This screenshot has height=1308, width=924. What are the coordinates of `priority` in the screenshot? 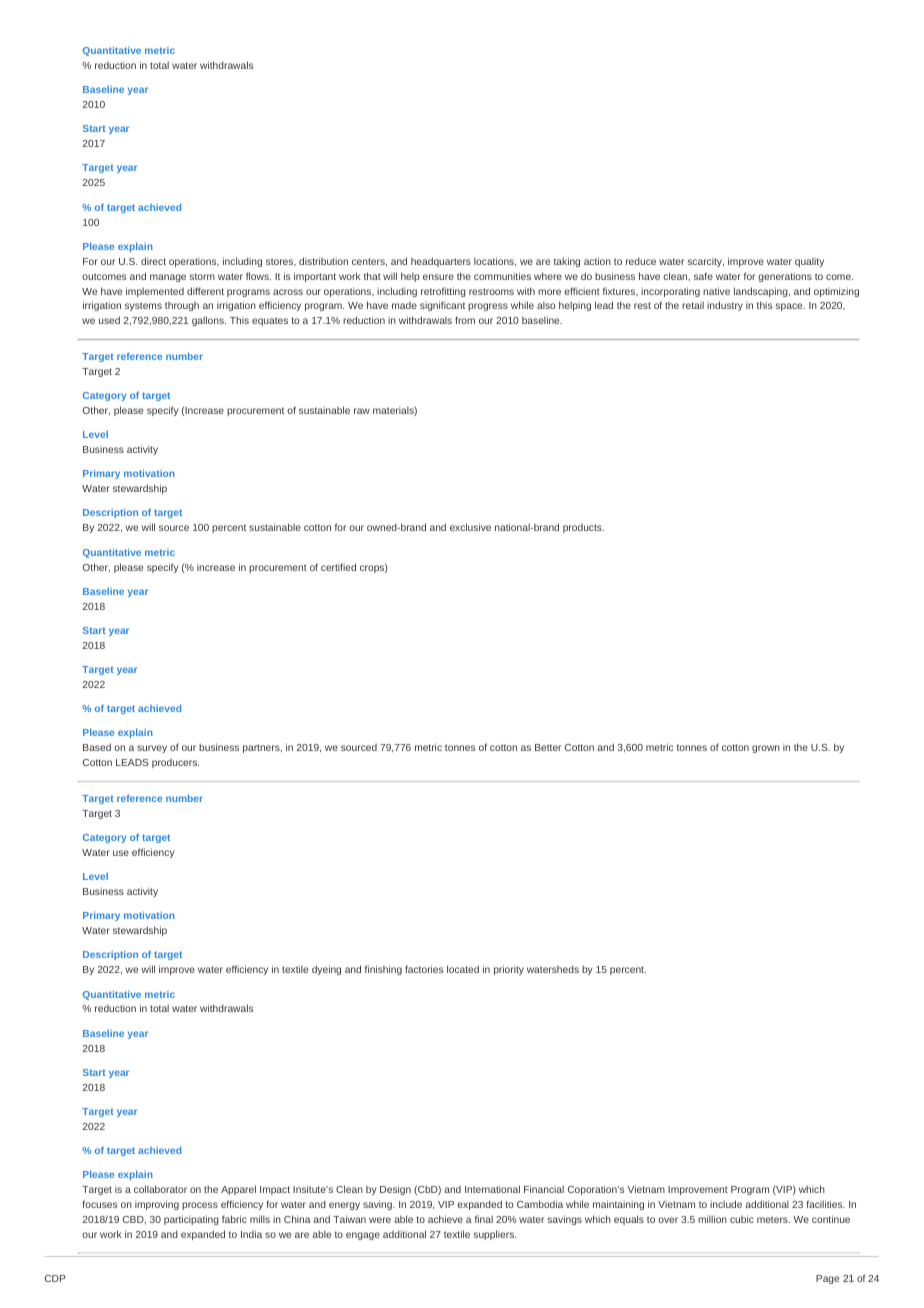 It's located at (509, 970).
